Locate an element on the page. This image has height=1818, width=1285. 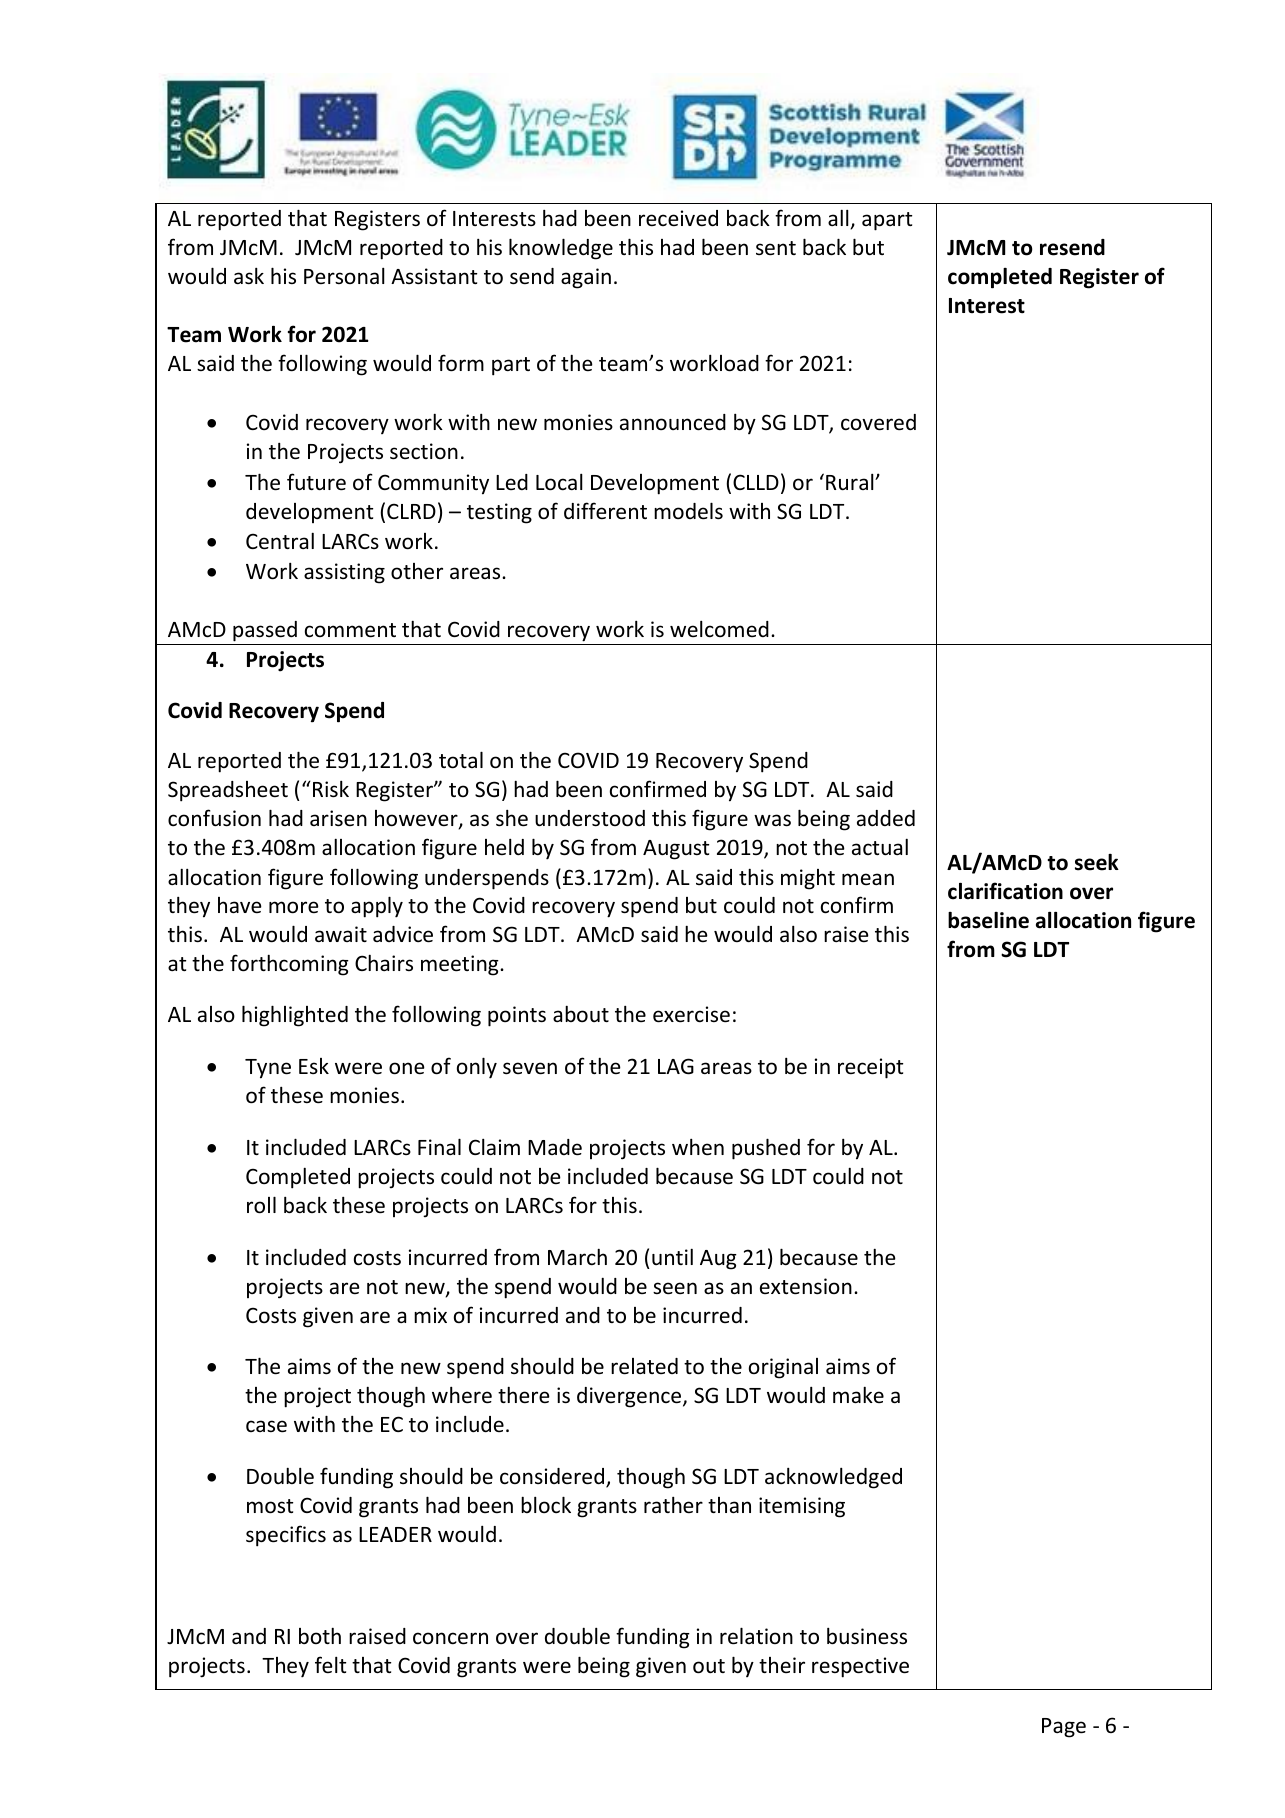
sent is located at coordinates (776, 248).
